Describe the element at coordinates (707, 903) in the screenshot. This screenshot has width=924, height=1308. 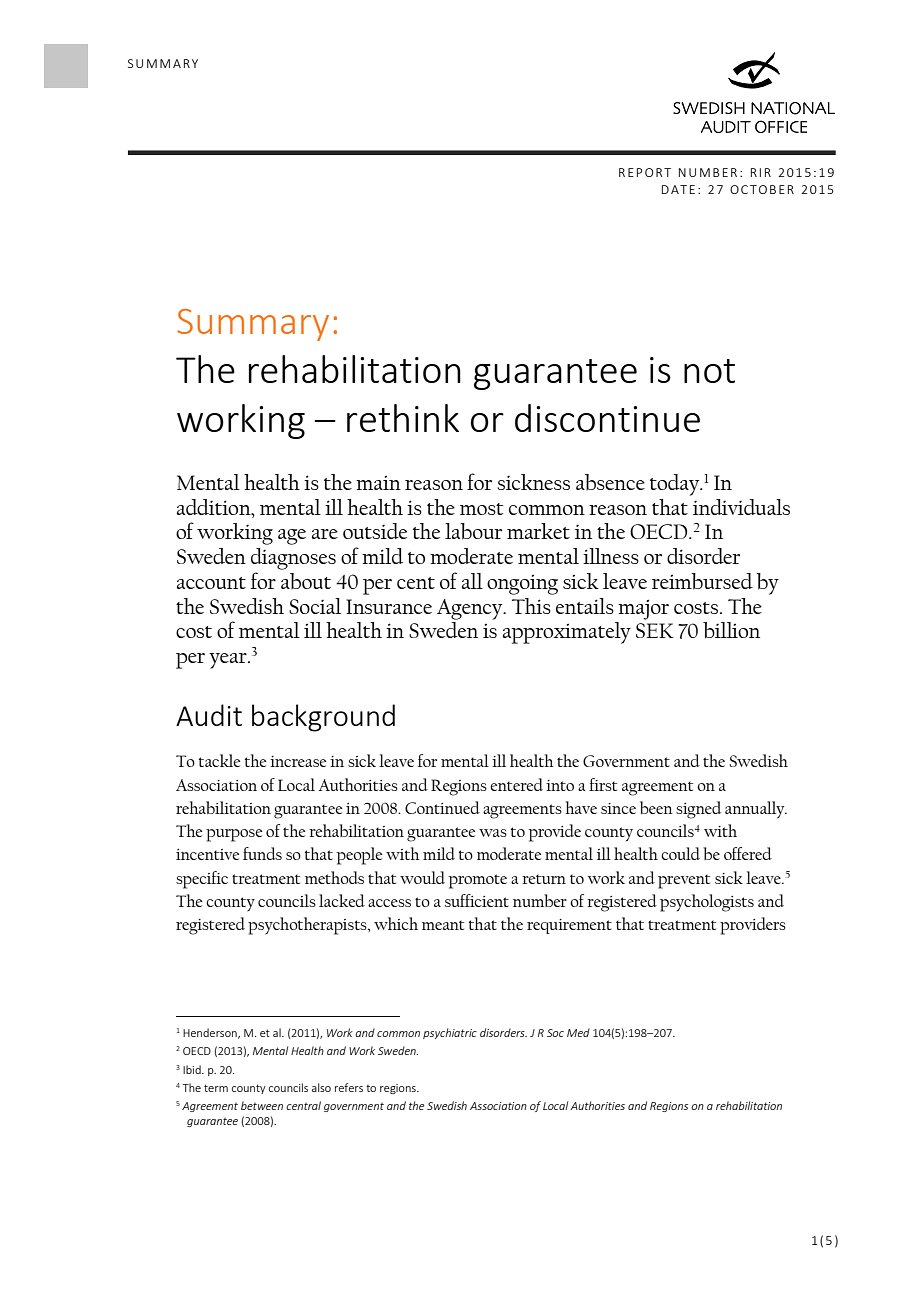
I see `psychologists` at that location.
